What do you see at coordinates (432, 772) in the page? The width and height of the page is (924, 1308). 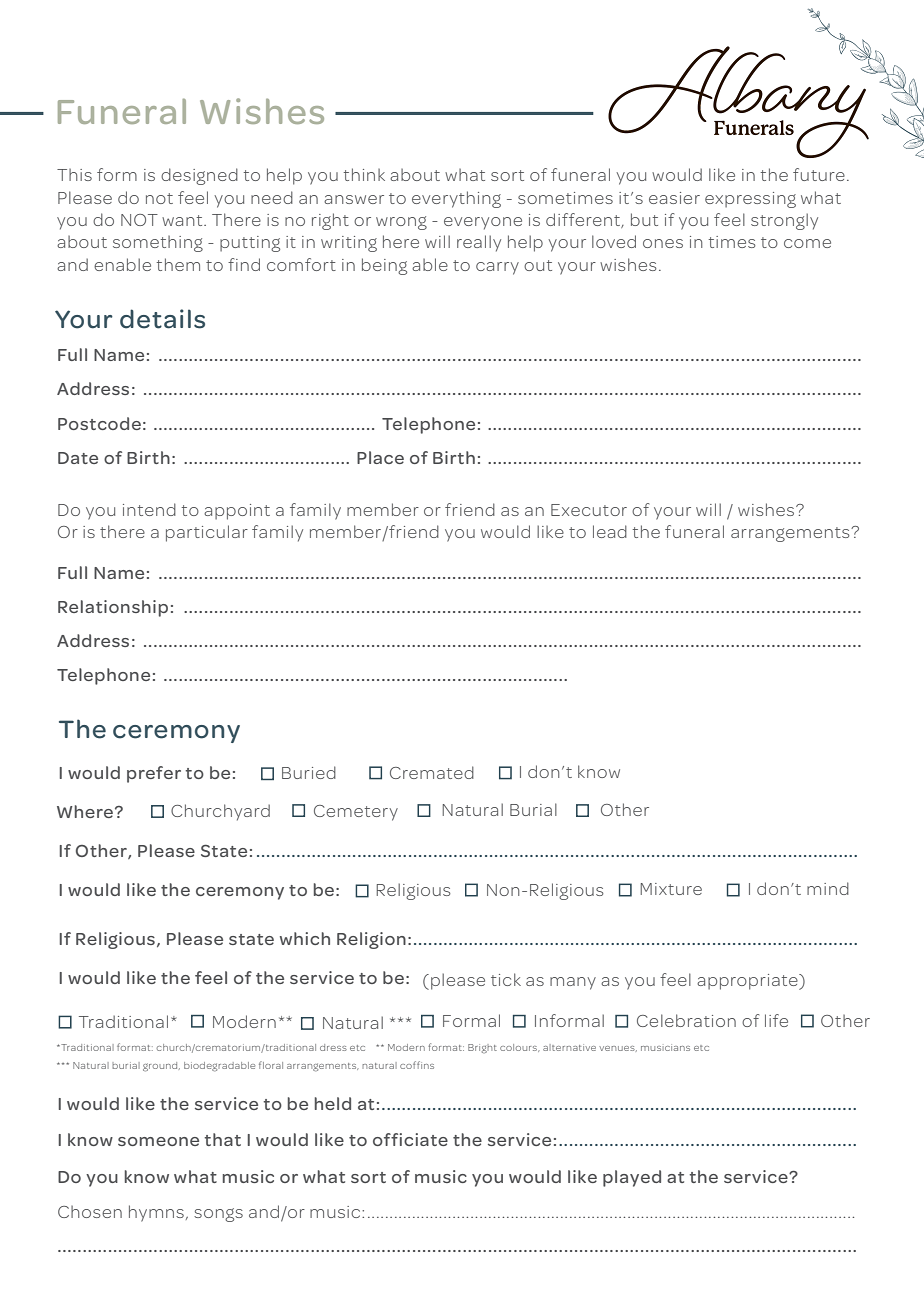 I see `Cremated` at bounding box center [432, 772].
